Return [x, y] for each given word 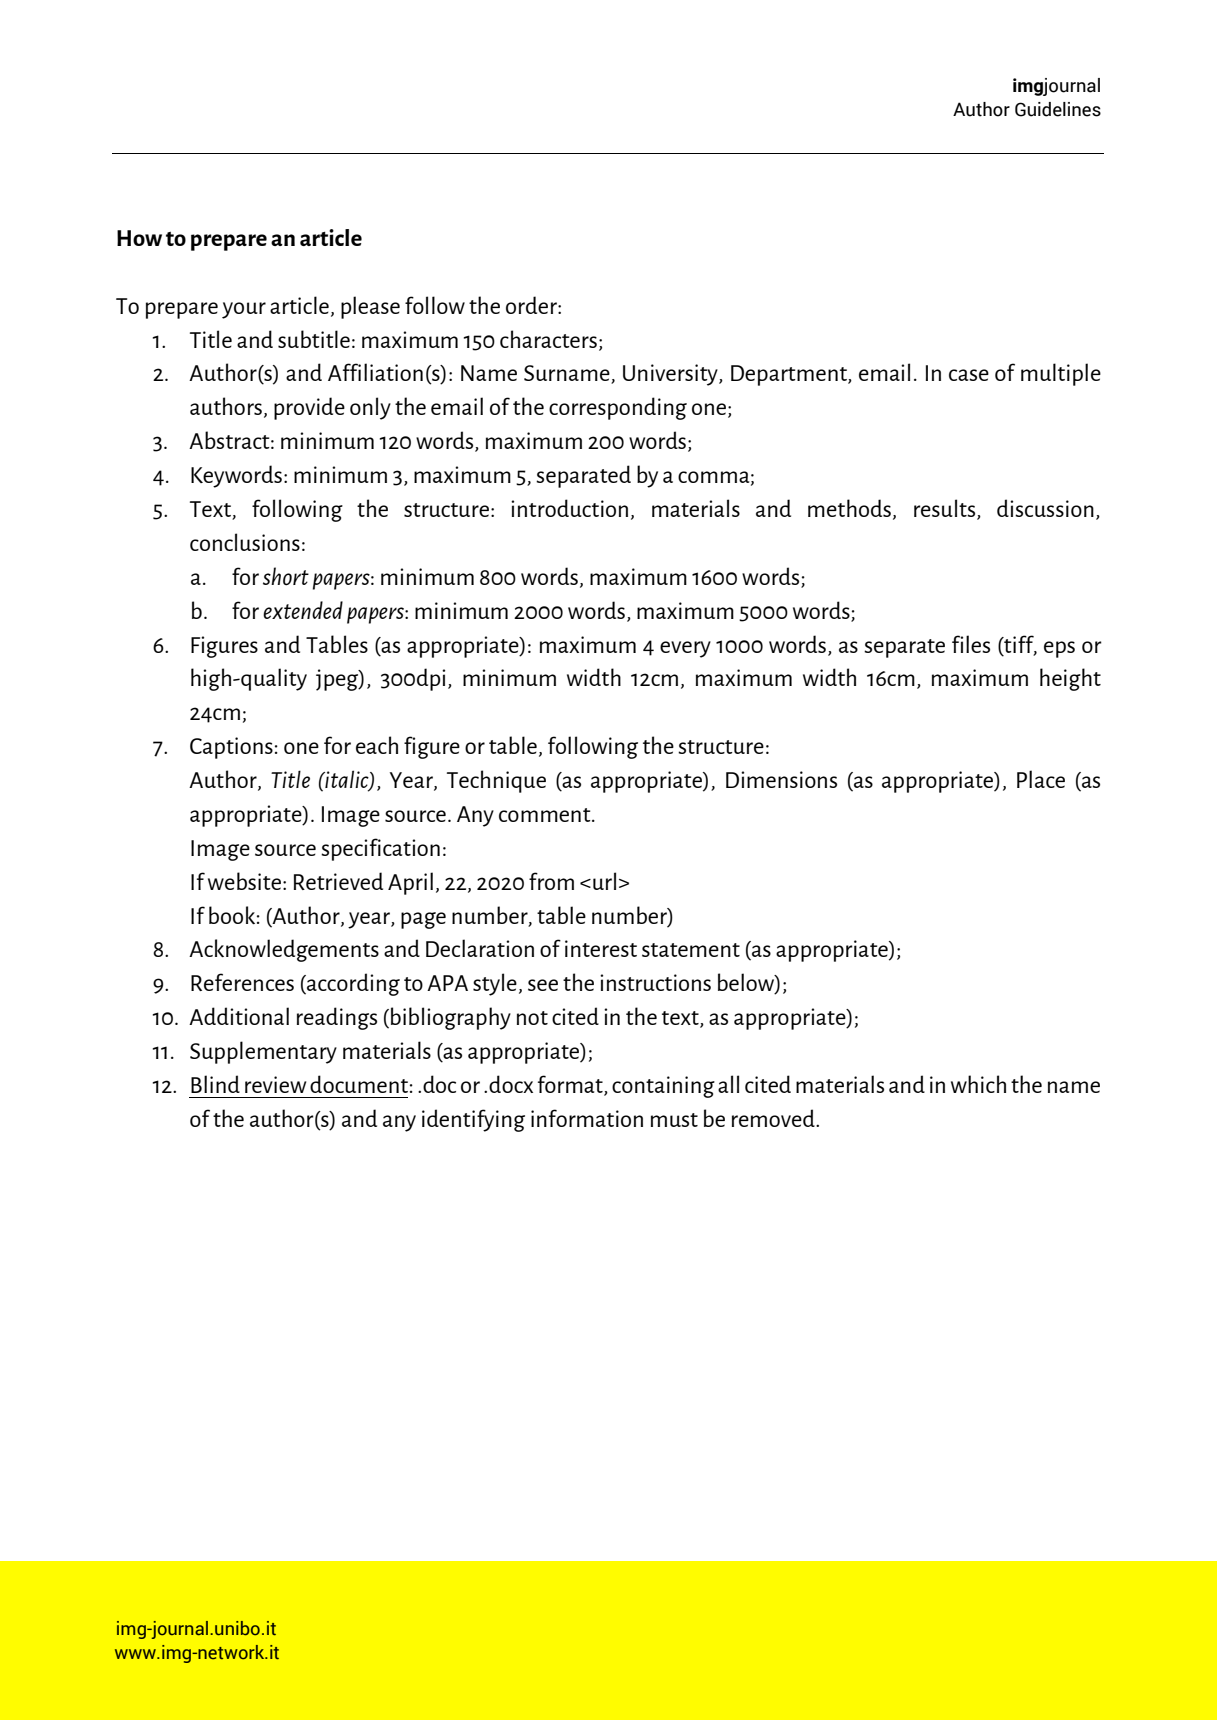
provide [309, 408]
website [244, 881]
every [685, 649]
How [139, 238]
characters [548, 339]
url [604, 881]
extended [303, 610]
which [978, 1084]
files [971, 644]
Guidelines [1058, 109]
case [969, 375]
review [275, 1084]
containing [663, 1087]
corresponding [618, 408]
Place [1041, 779]
